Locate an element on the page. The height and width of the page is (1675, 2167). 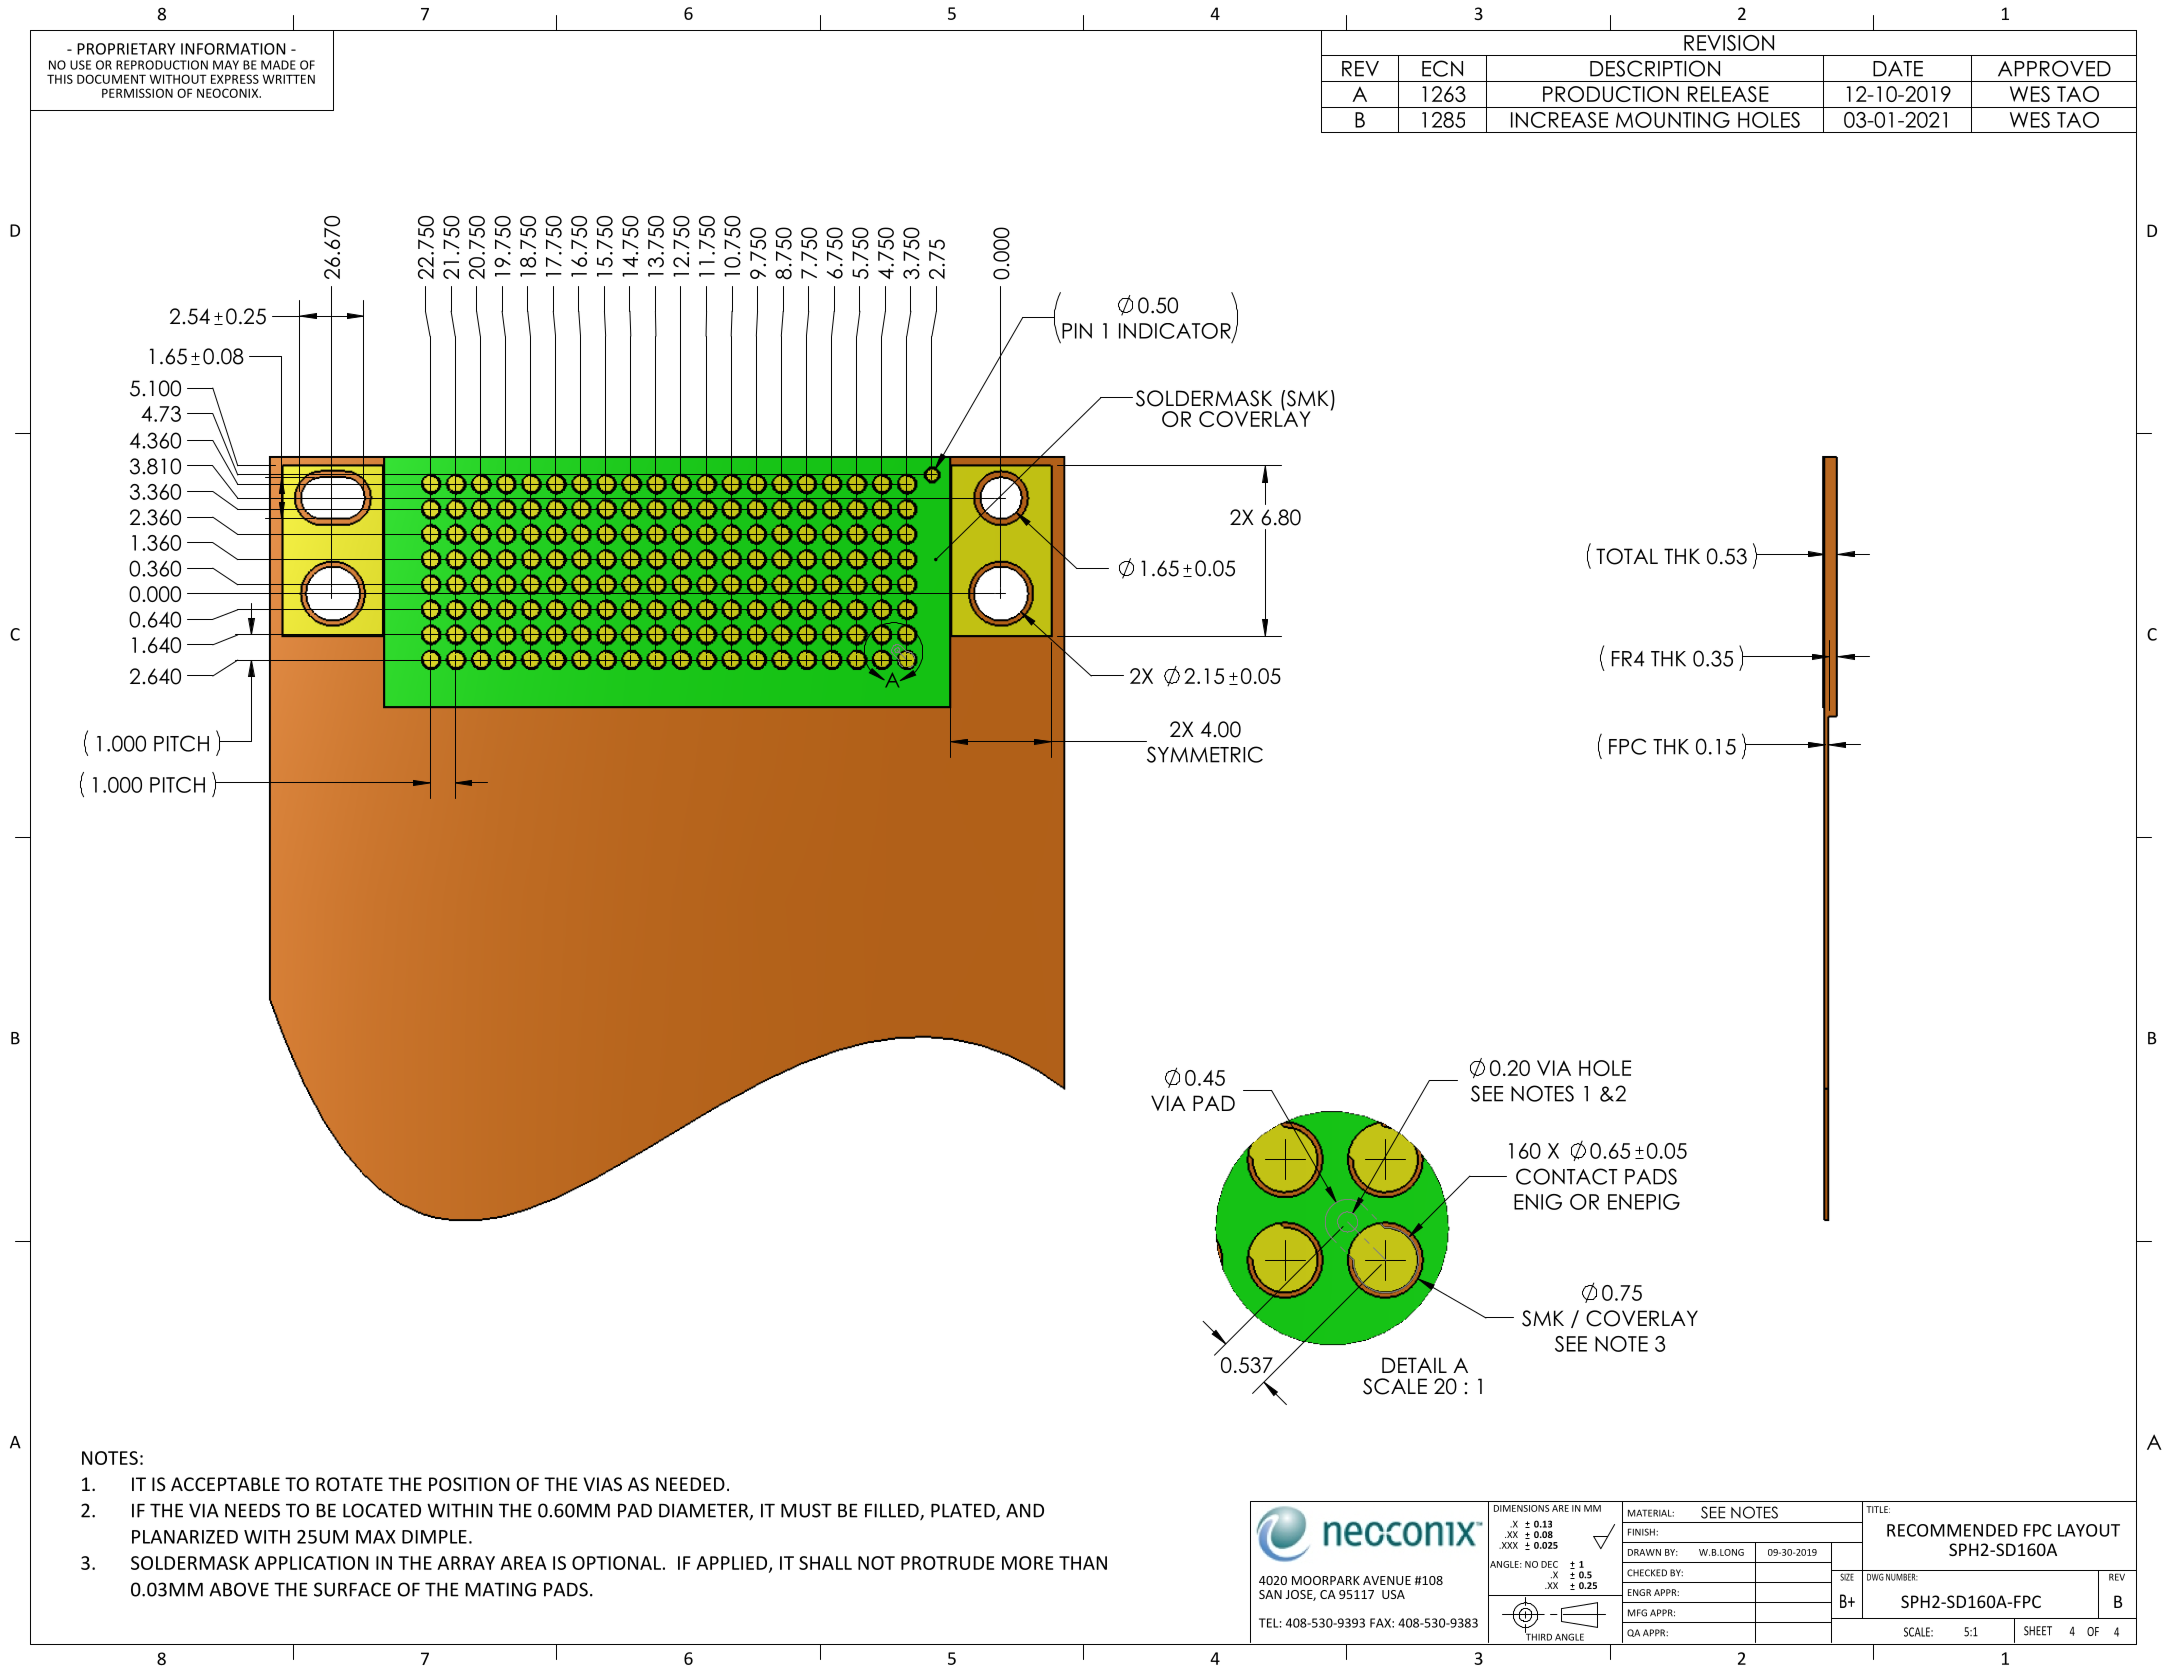
PIN is located at coordinates (1077, 331).
